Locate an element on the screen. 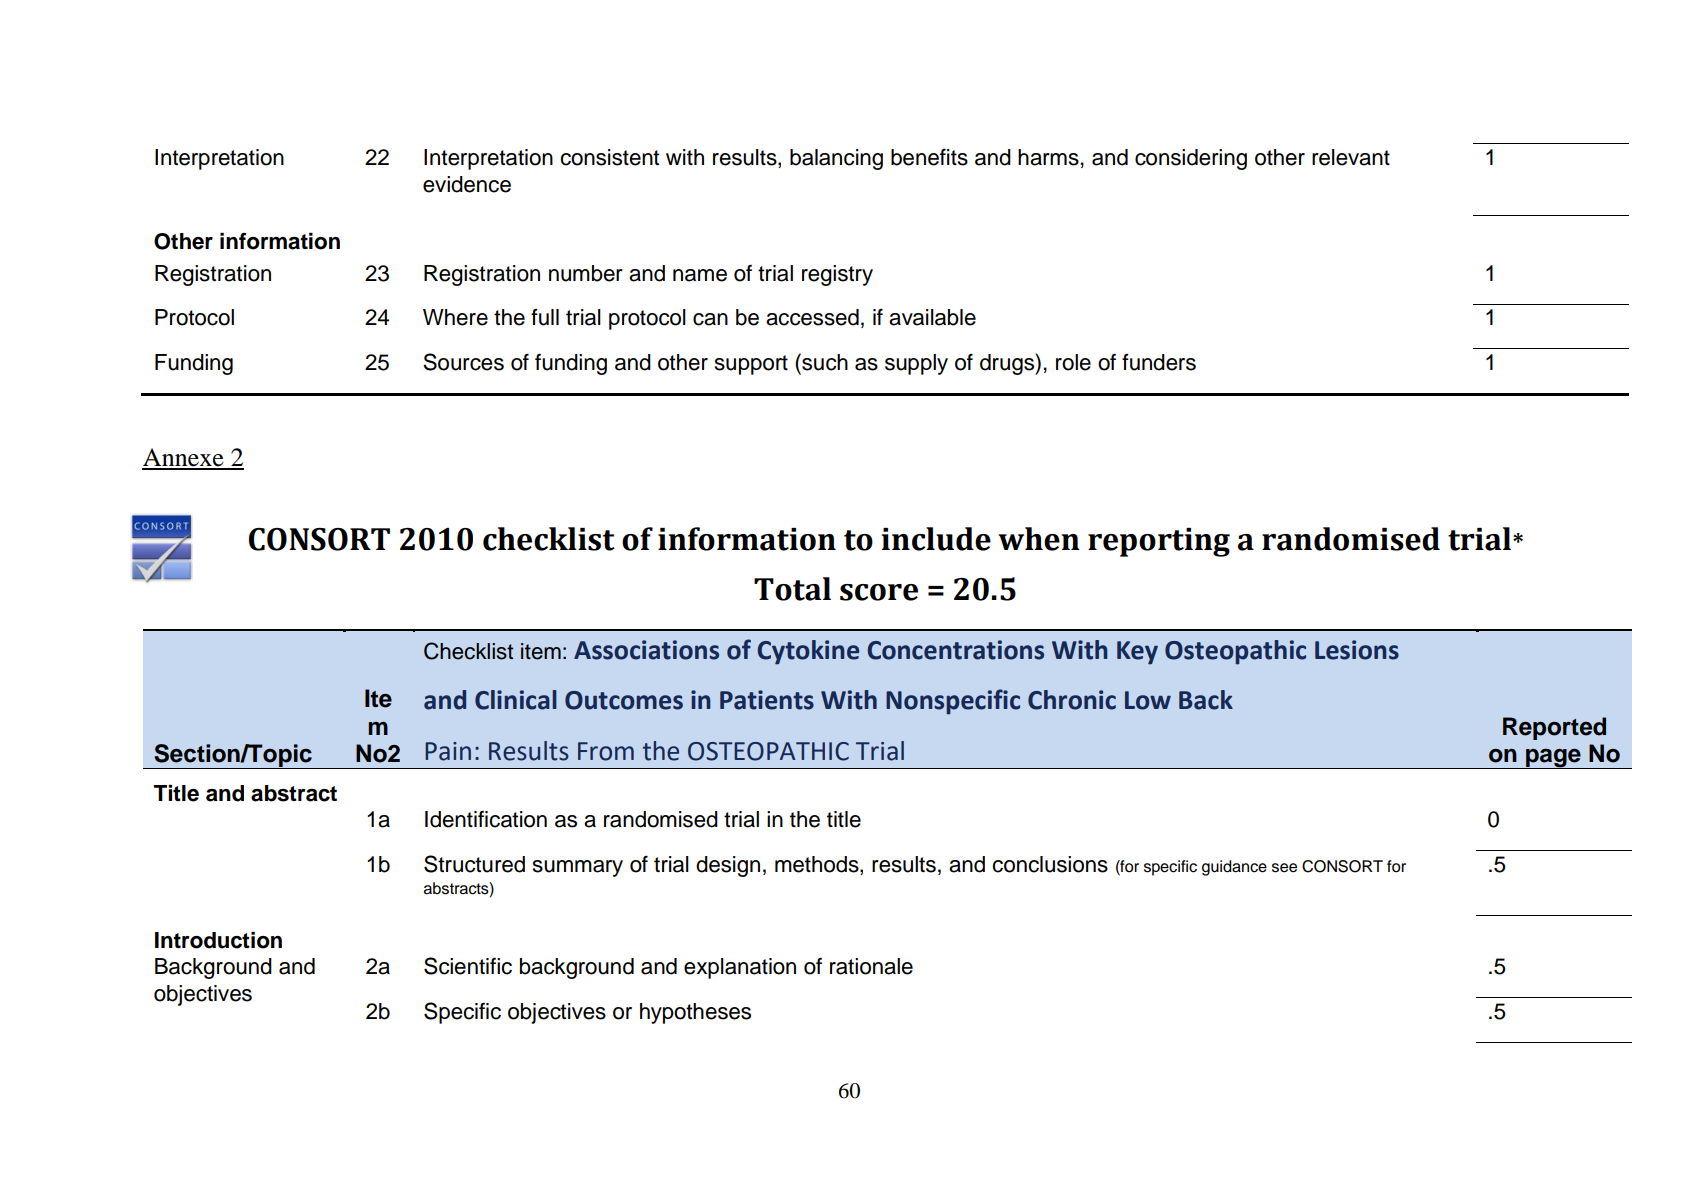 The width and height of the screenshot is (1699, 1201). see is located at coordinates (1284, 868).
